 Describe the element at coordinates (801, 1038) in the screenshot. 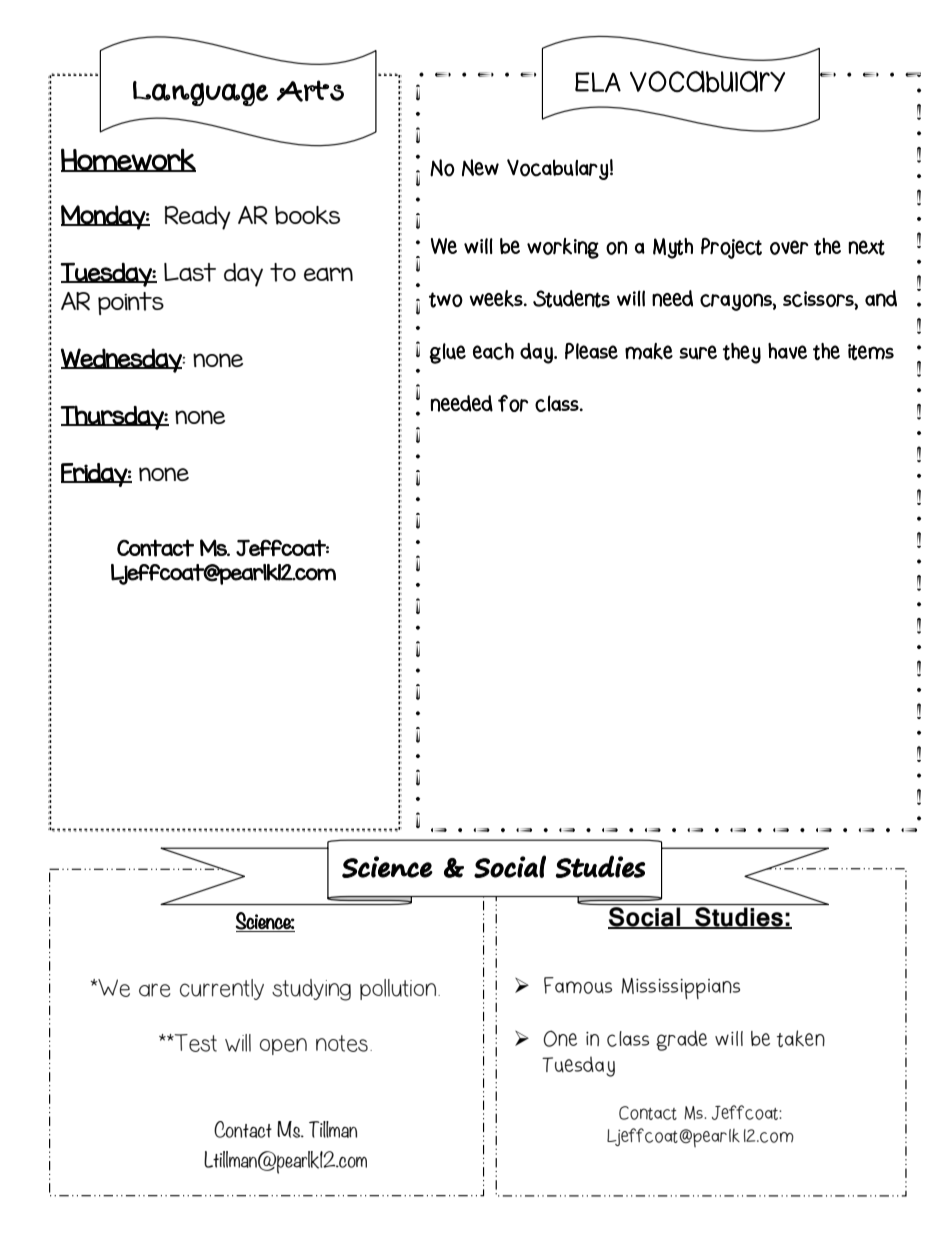

I see `taken` at that location.
